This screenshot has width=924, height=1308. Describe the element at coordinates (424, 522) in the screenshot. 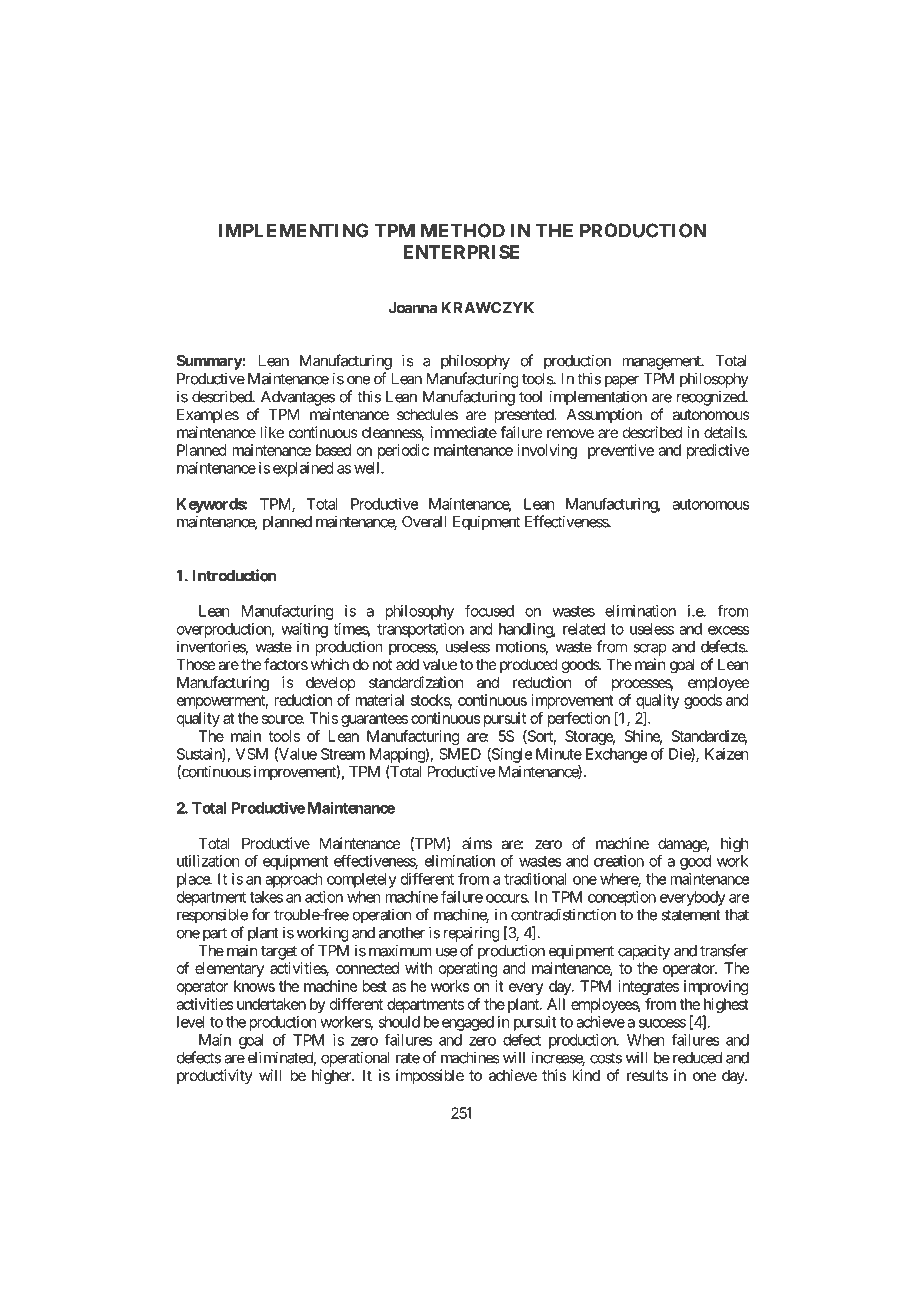

I see `Overall` at that location.
